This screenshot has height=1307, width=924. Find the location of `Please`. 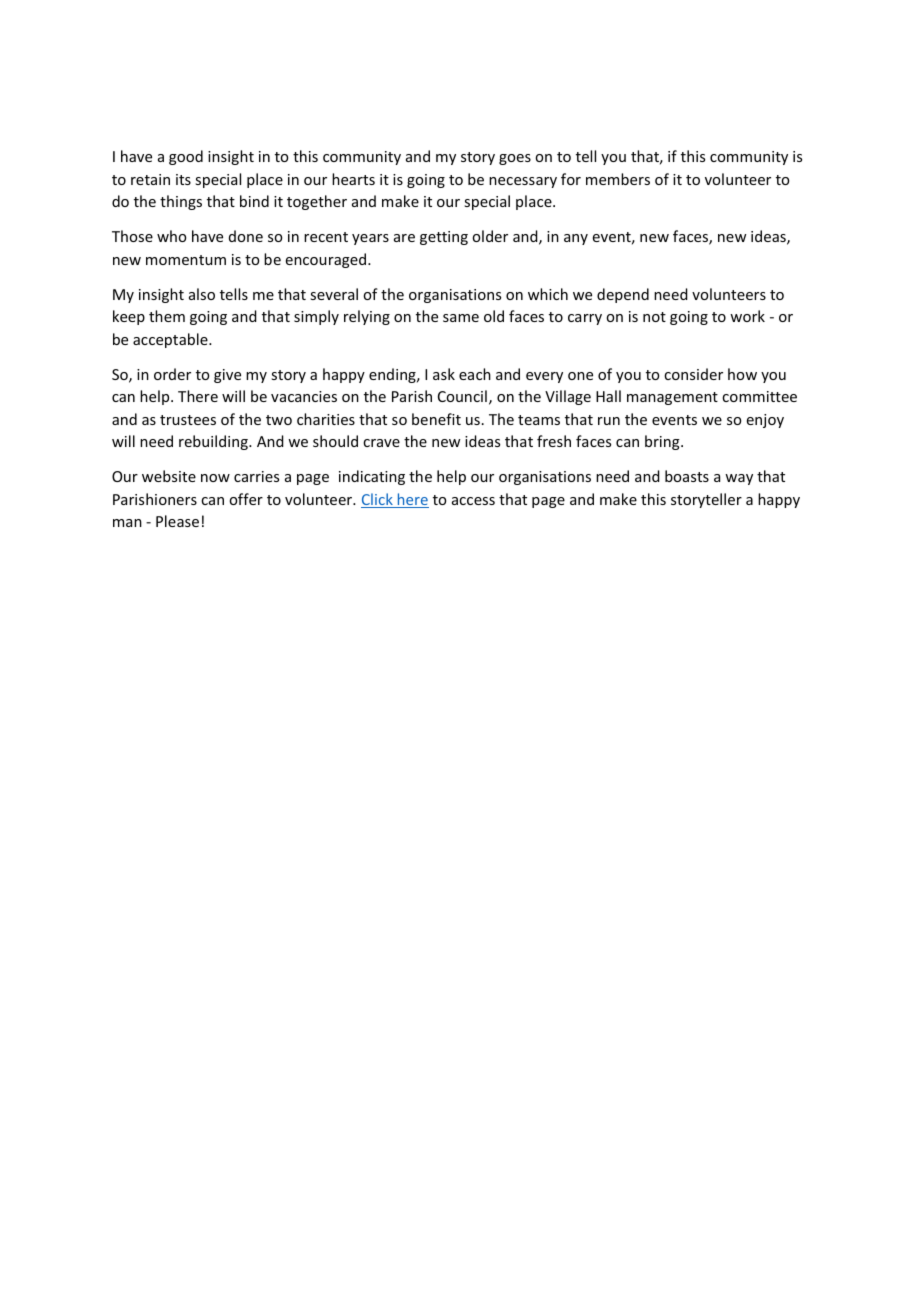

Please is located at coordinates (177, 521).
